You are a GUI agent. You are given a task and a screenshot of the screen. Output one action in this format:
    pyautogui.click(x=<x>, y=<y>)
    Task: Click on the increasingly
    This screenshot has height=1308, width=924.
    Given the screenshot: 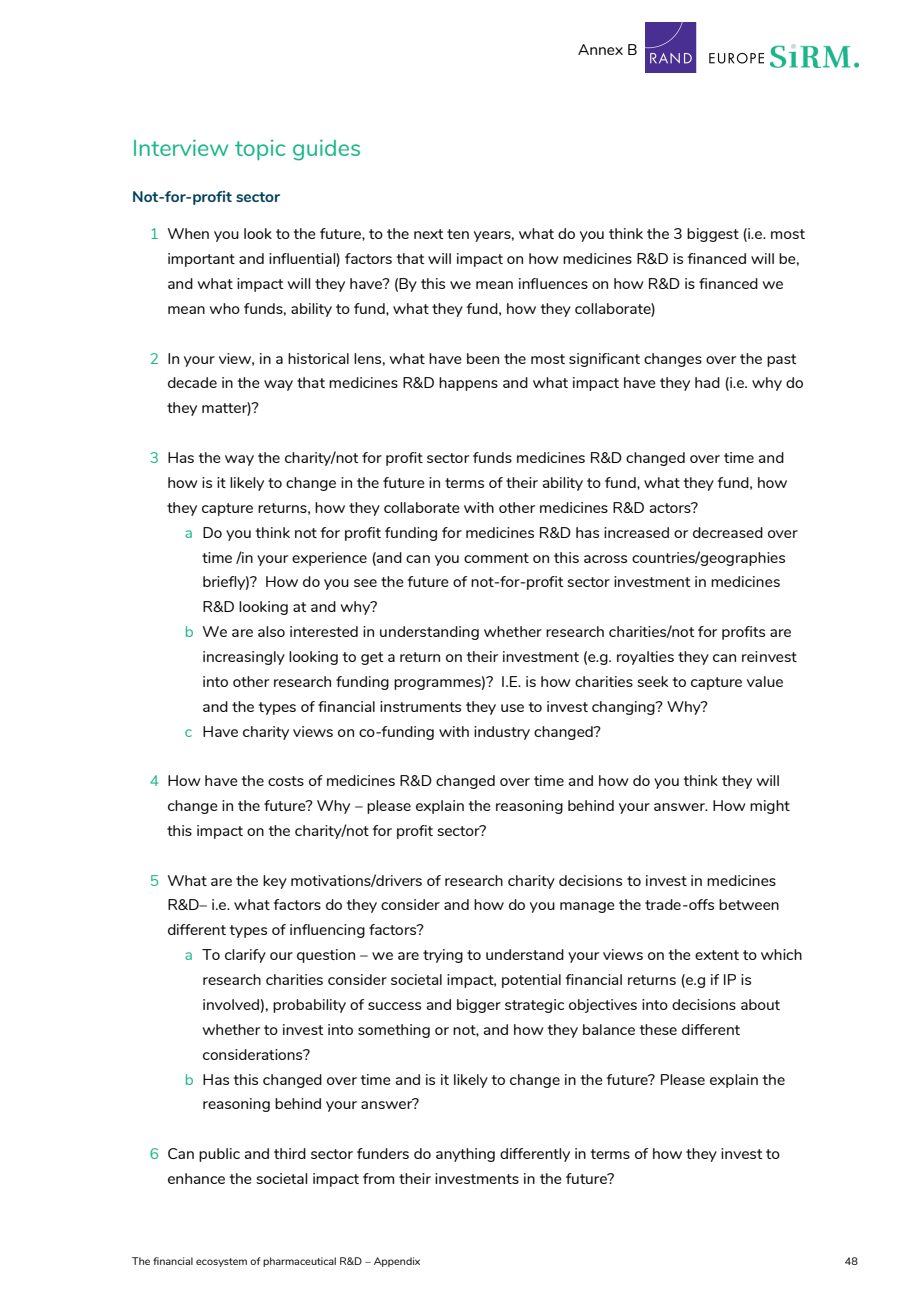 What is the action you would take?
    pyautogui.click(x=244, y=658)
